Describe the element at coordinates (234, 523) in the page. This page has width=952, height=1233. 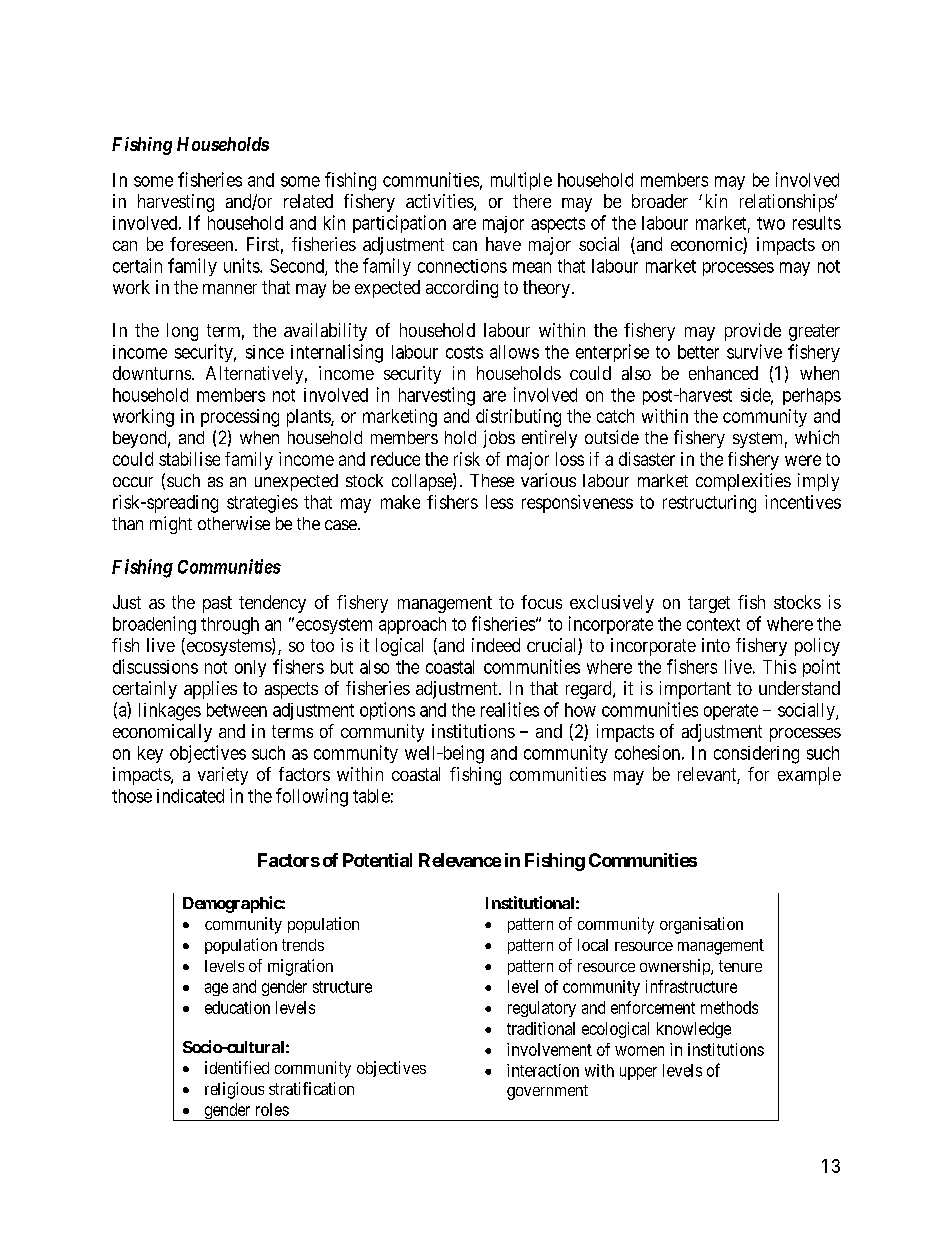
I see `otherwise` at that location.
